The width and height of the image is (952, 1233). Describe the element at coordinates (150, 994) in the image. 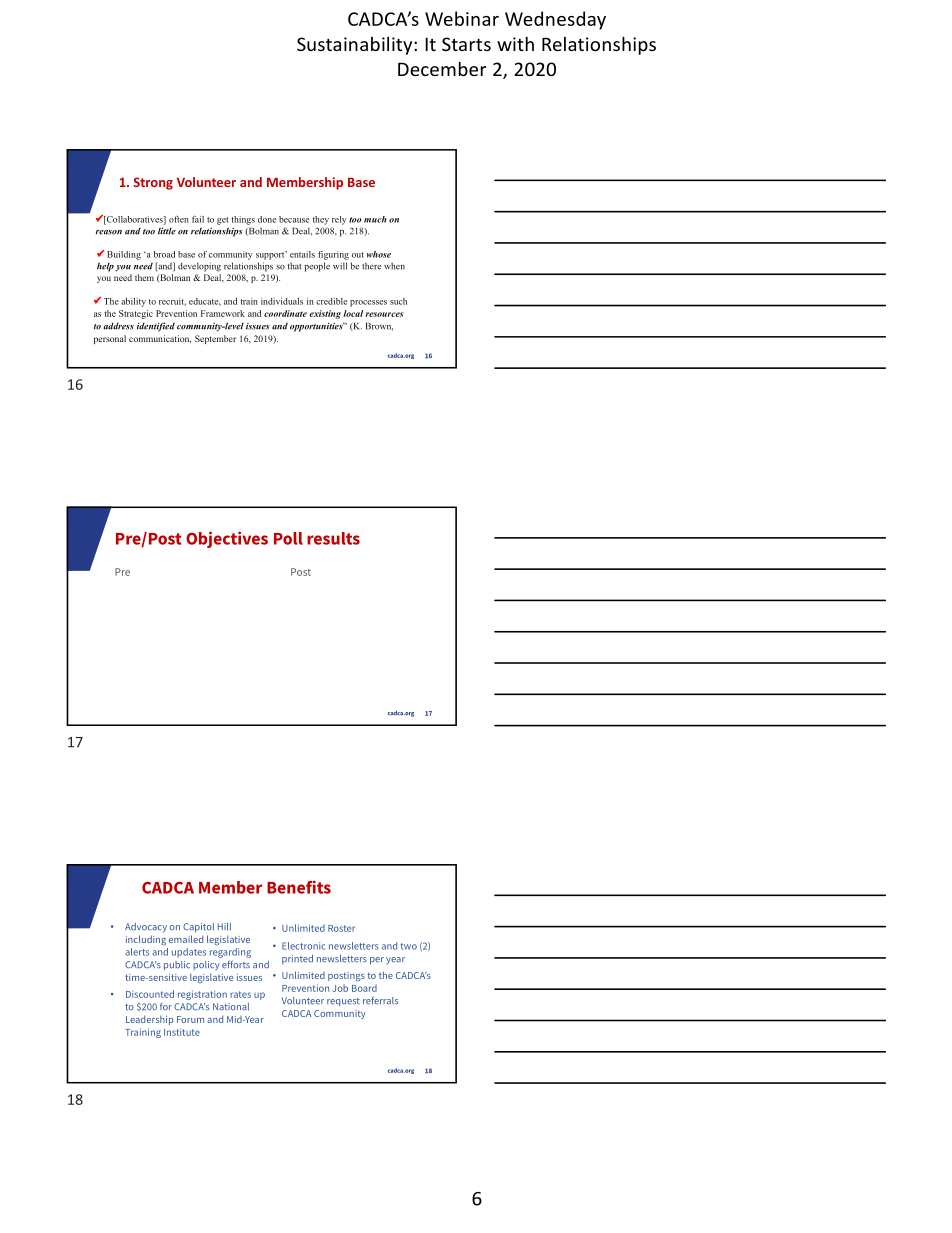

I see `Discounted` at that location.
